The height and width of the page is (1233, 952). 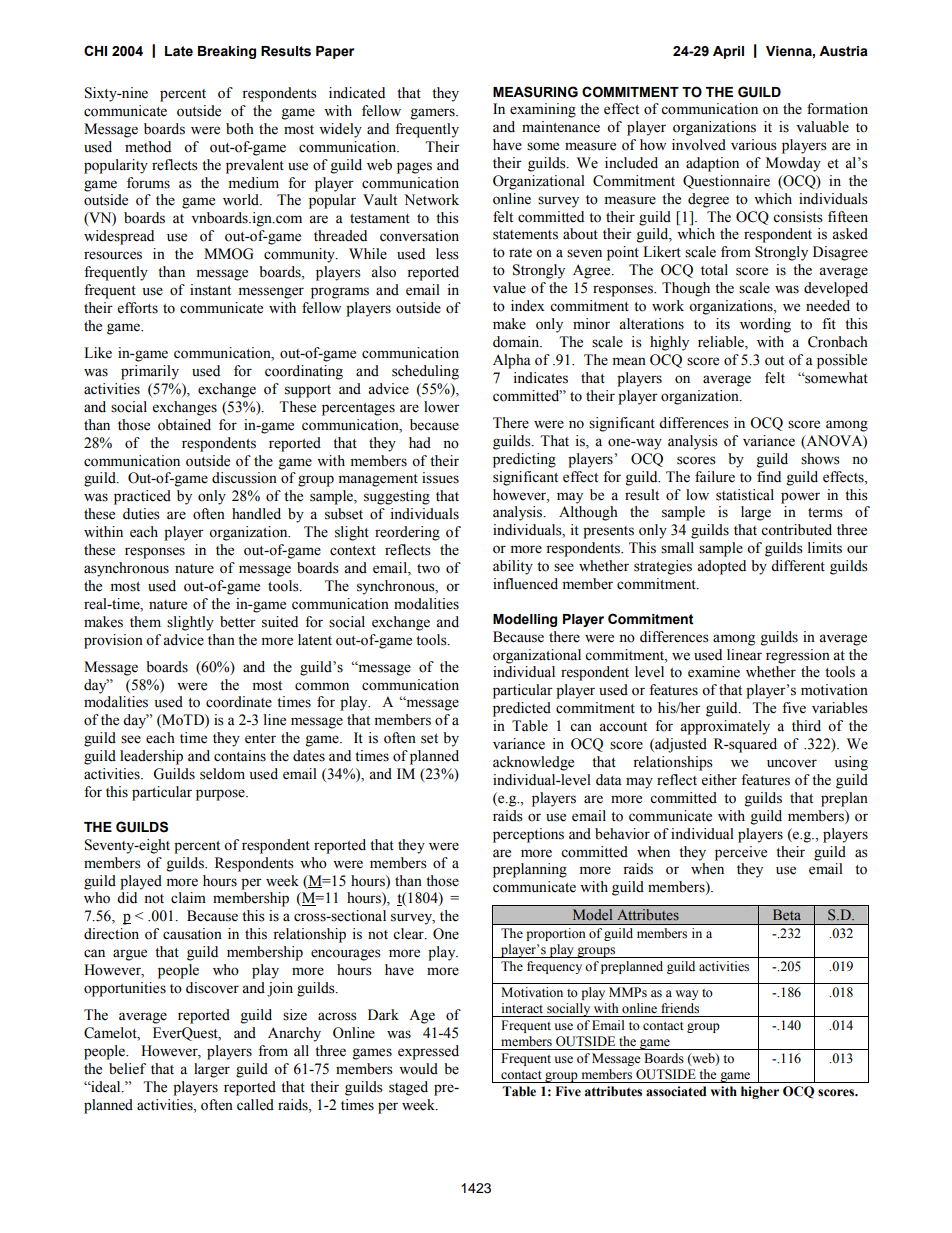 What do you see at coordinates (760, 1092) in the page?
I see `higher` at bounding box center [760, 1092].
